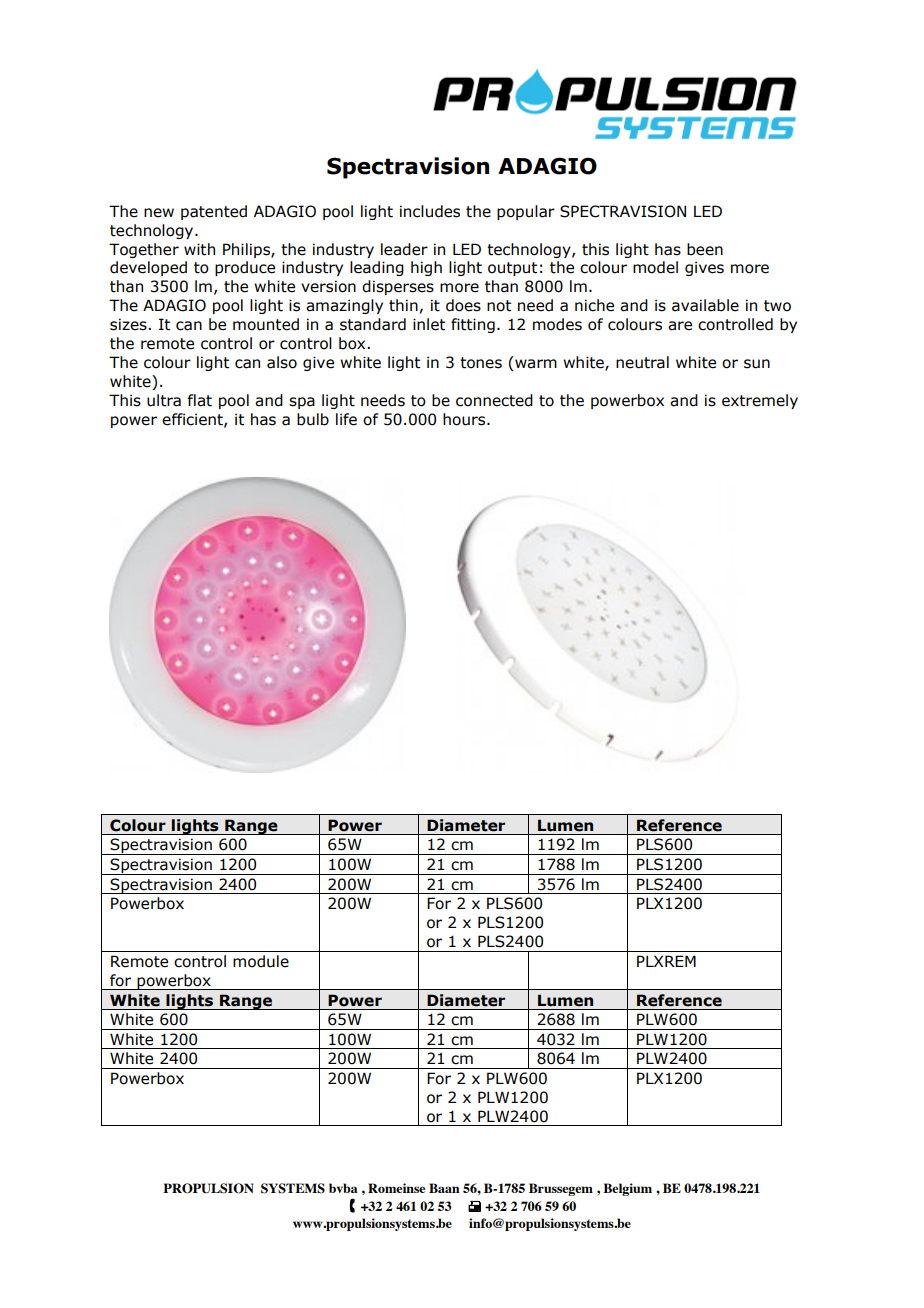 The width and height of the screenshot is (924, 1308). Describe the element at coordinates (199, 249) in the screenshot. I see `with` at that location.
